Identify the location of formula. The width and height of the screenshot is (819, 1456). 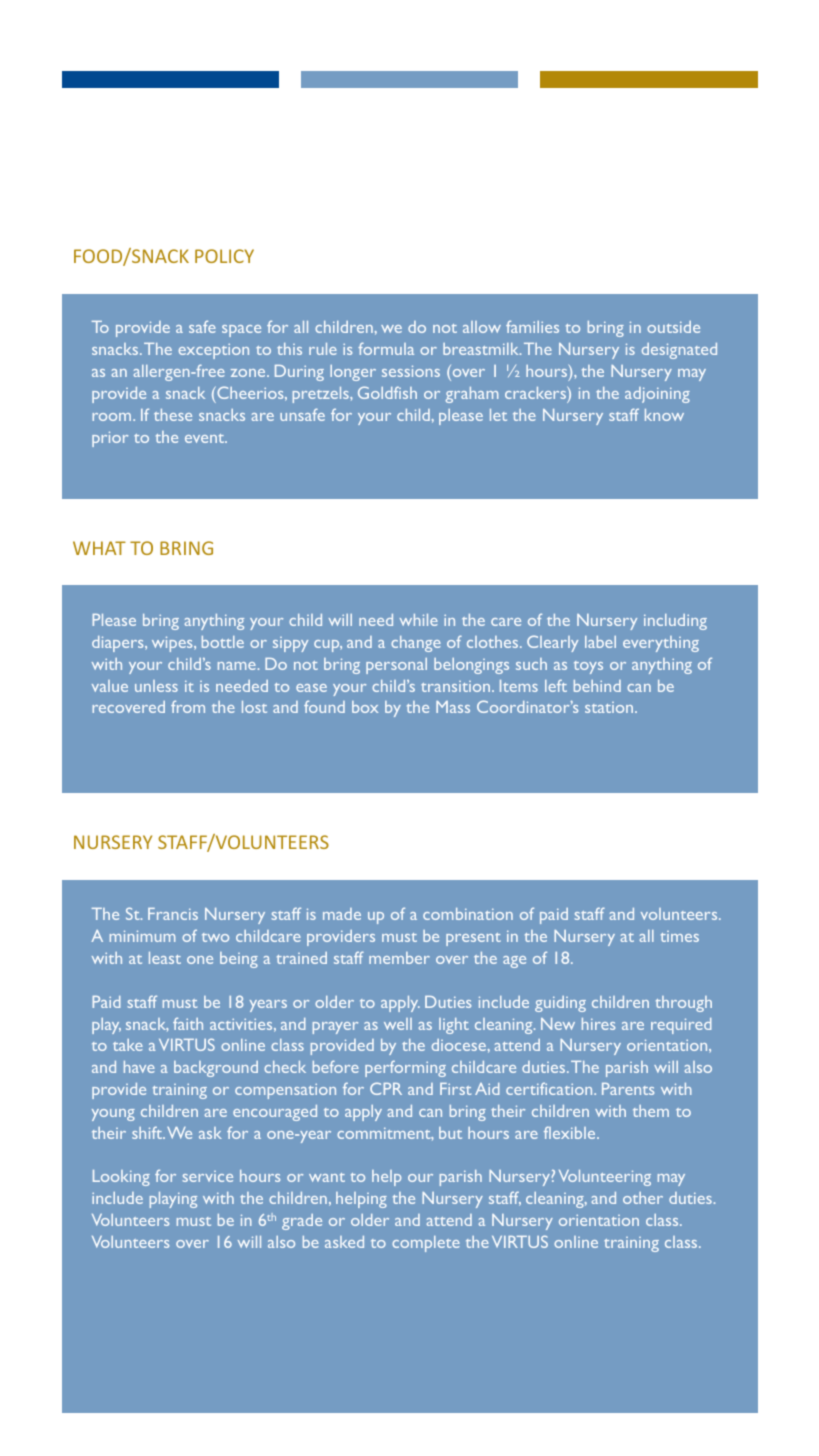
(386, 348).
